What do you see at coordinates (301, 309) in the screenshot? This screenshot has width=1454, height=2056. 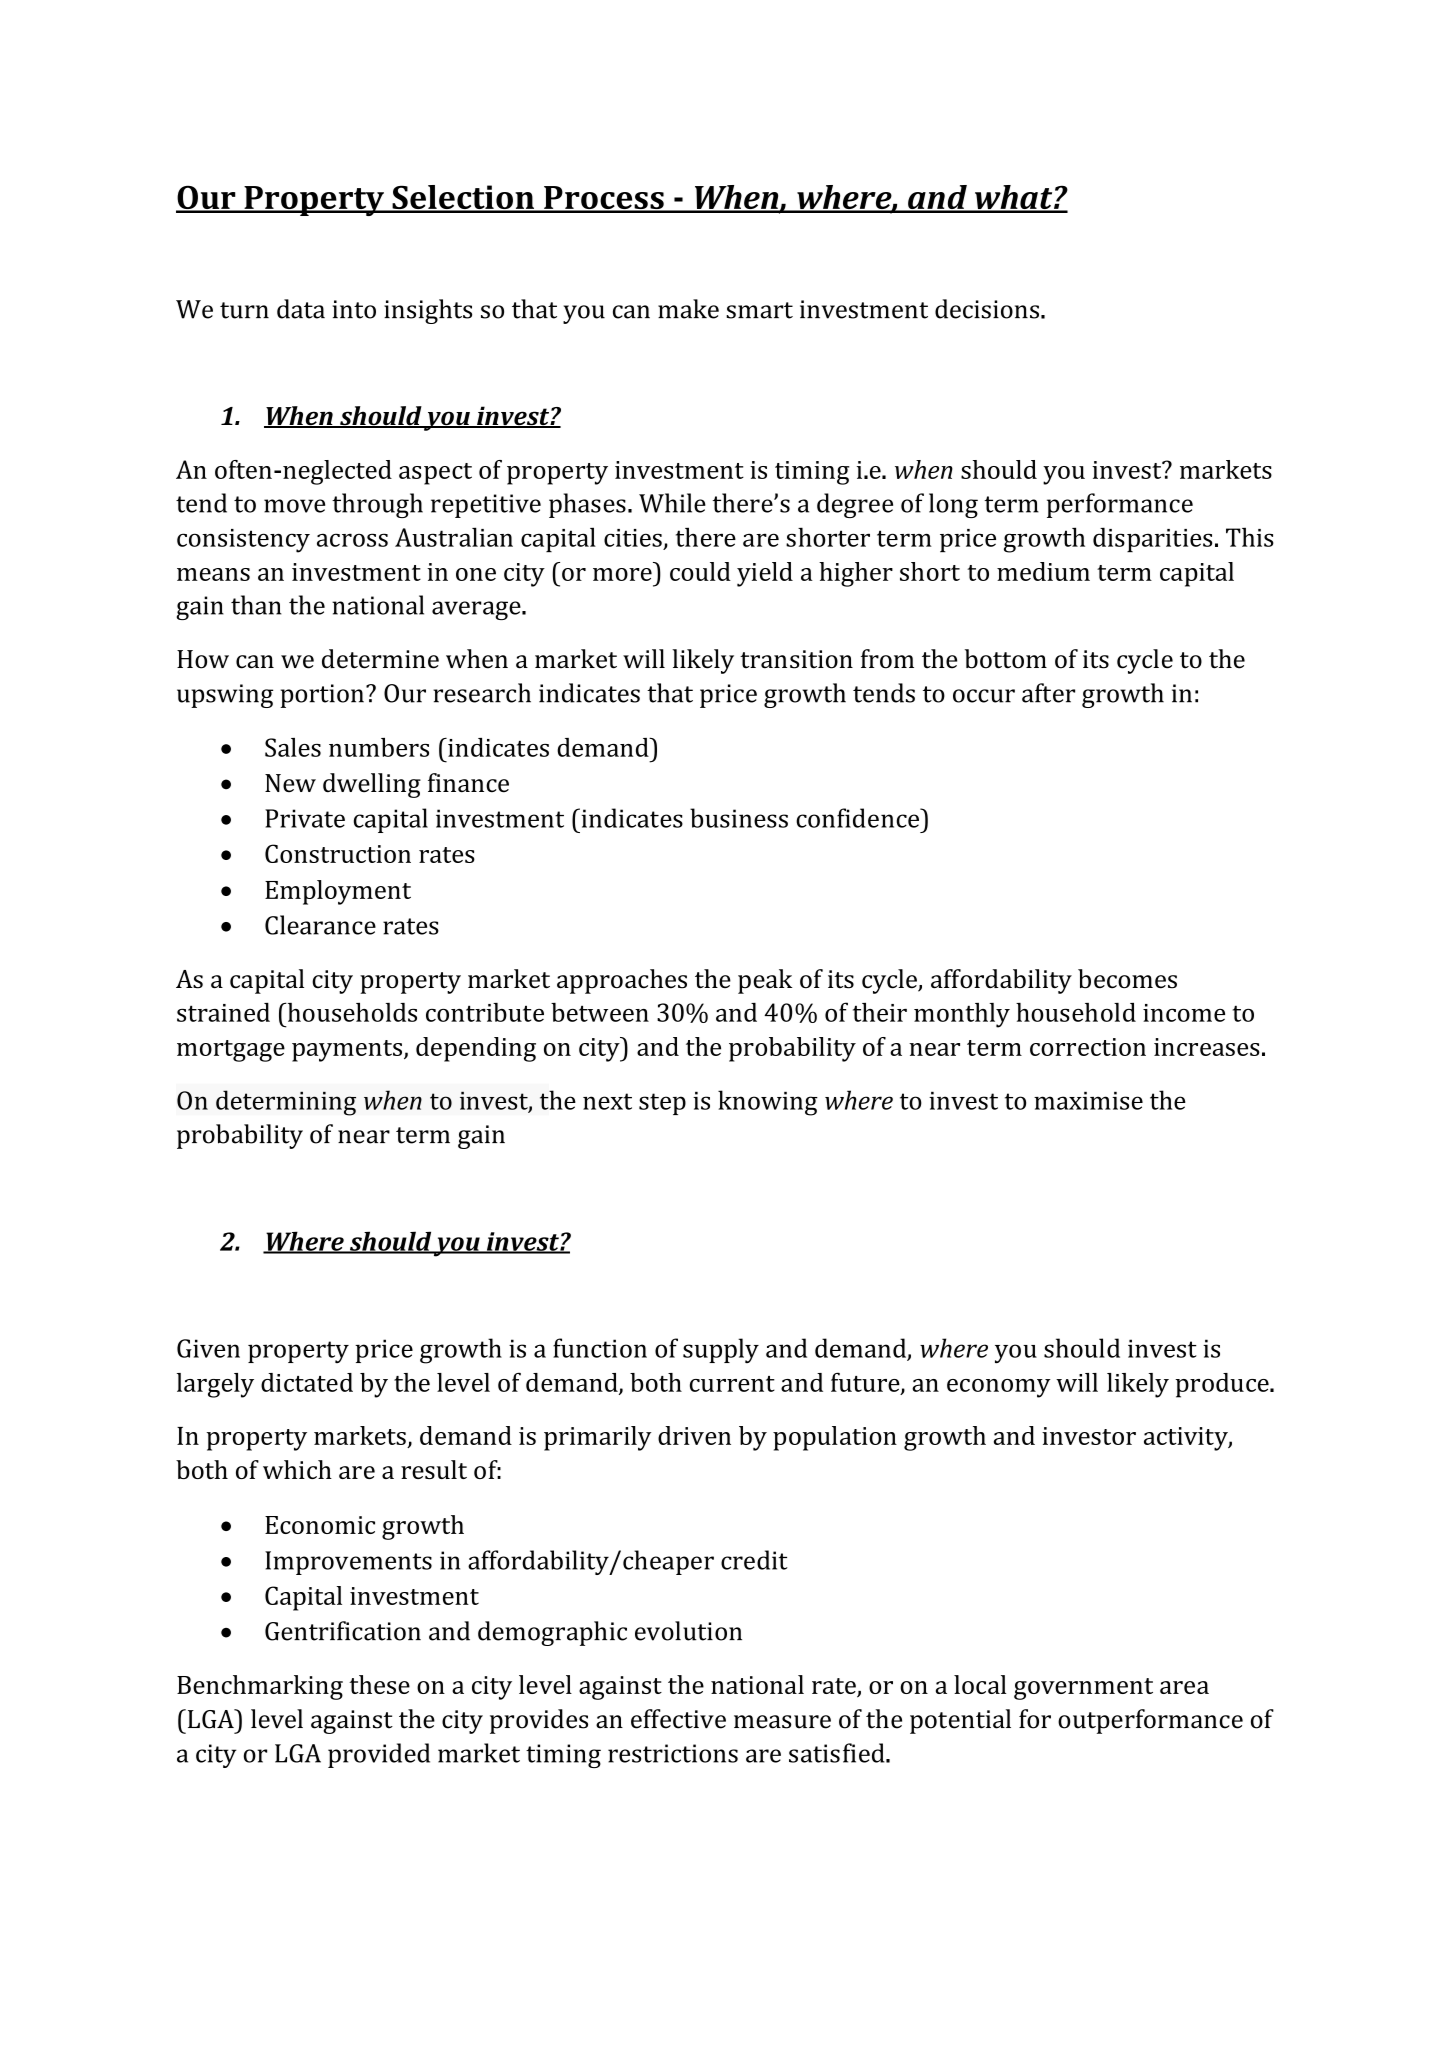 I see `data` at bounding box center [301, 309].
